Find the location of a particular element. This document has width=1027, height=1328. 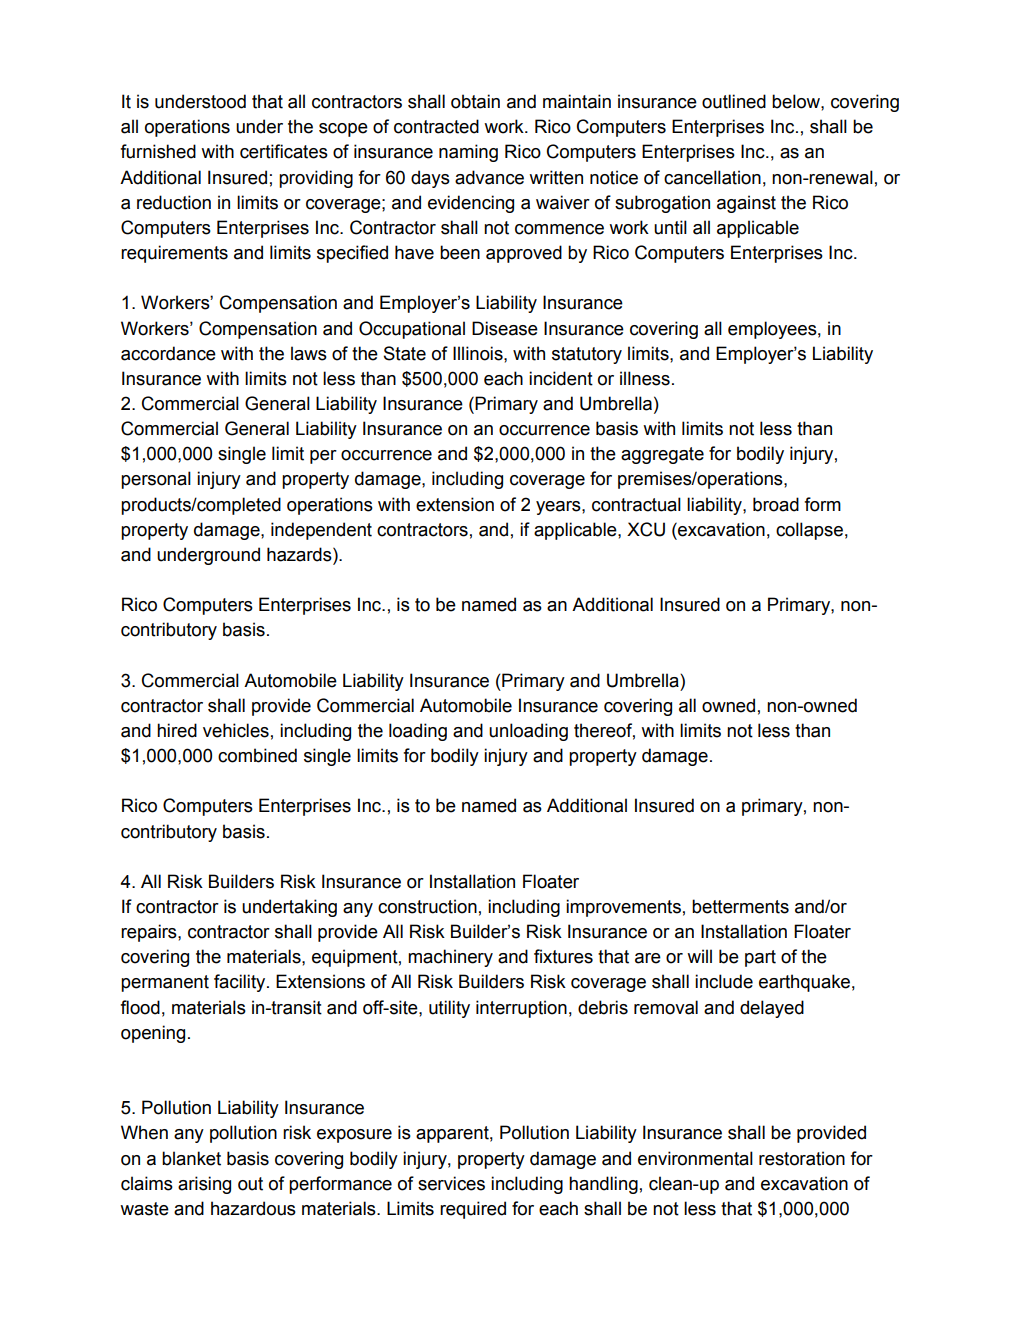

accordance is located at coordinates (168, 353).
